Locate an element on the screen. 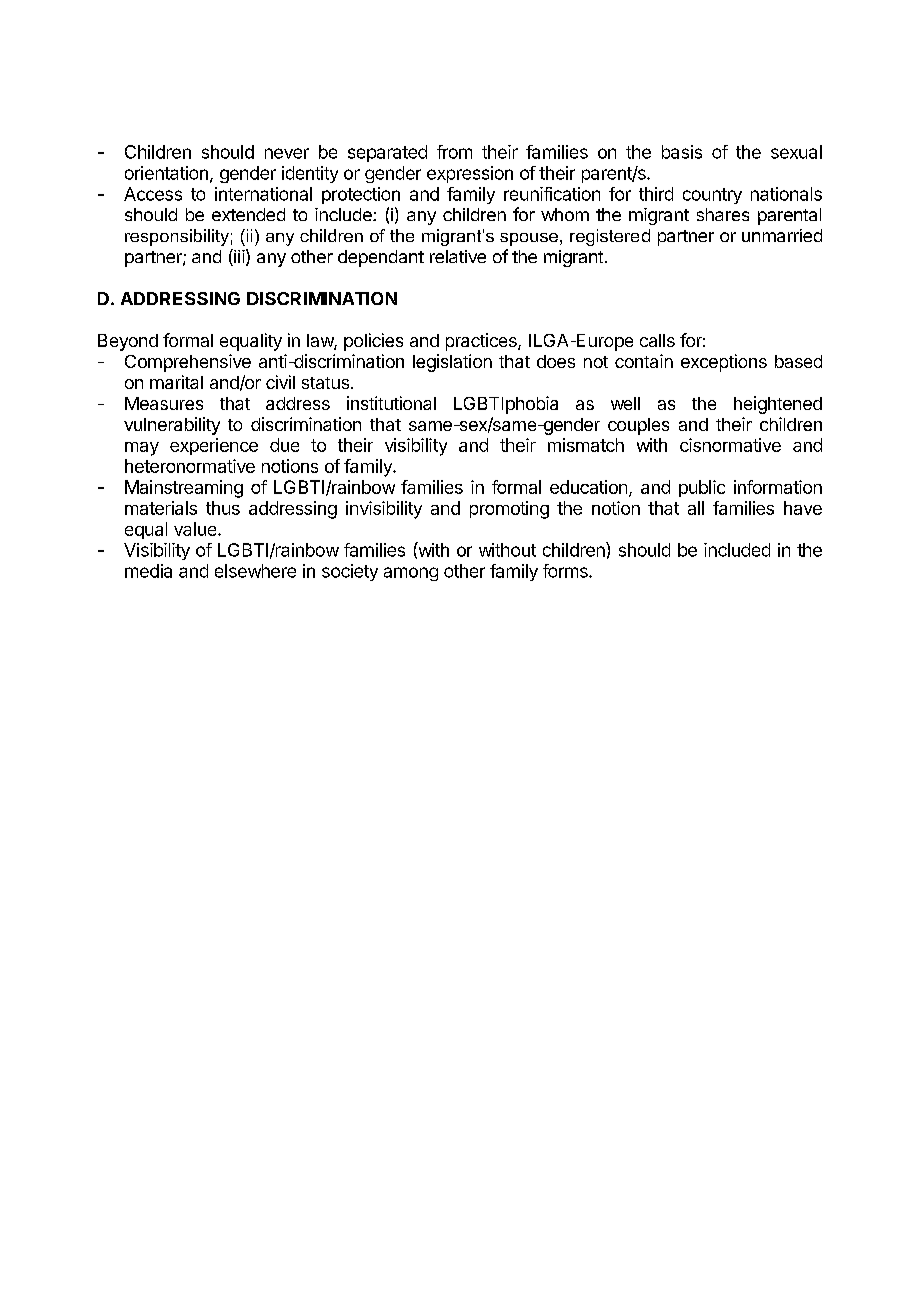  exceptions is located at coordinates (724, 363).
